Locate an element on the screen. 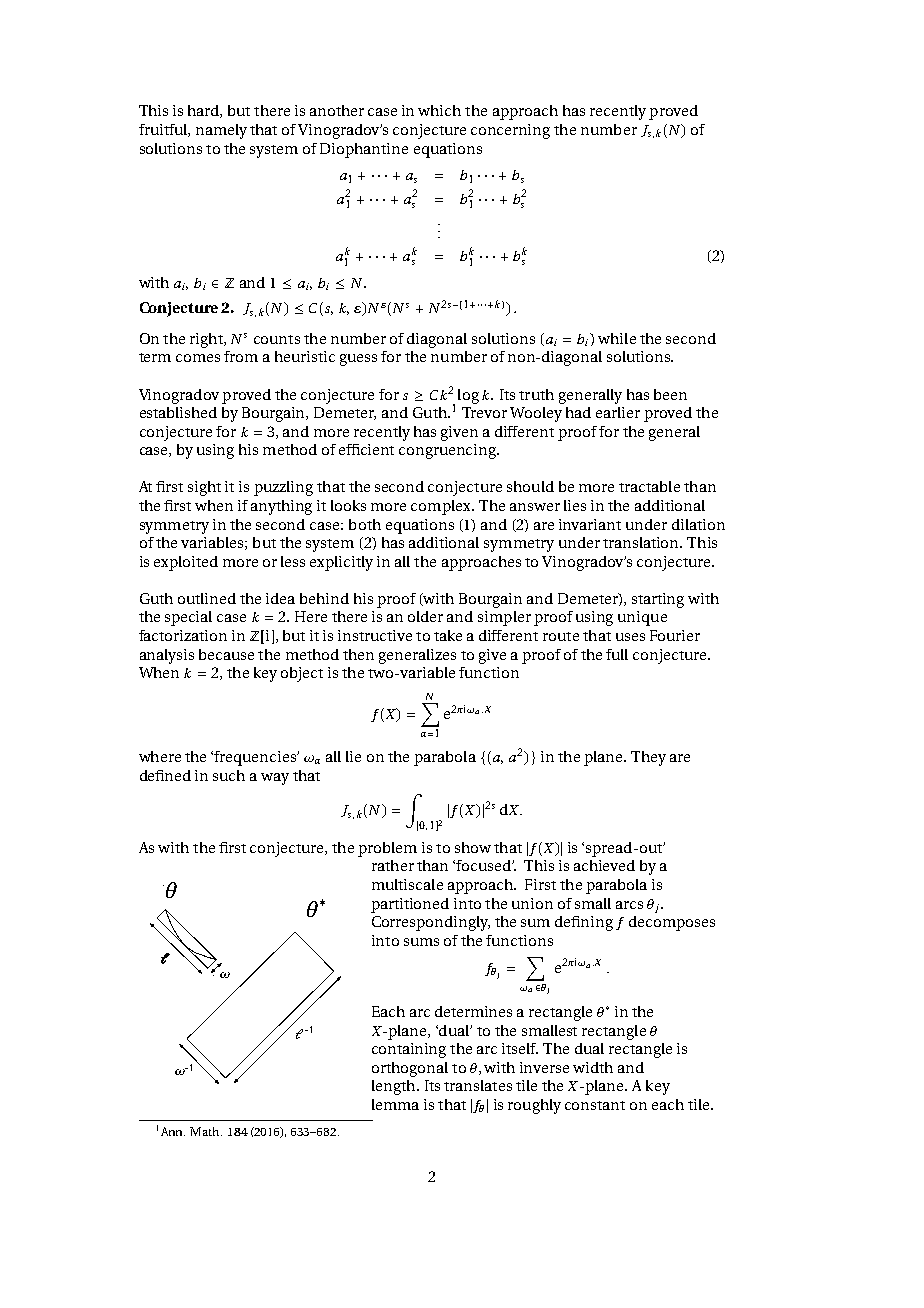  translation is located at coordinates (642, 542).
